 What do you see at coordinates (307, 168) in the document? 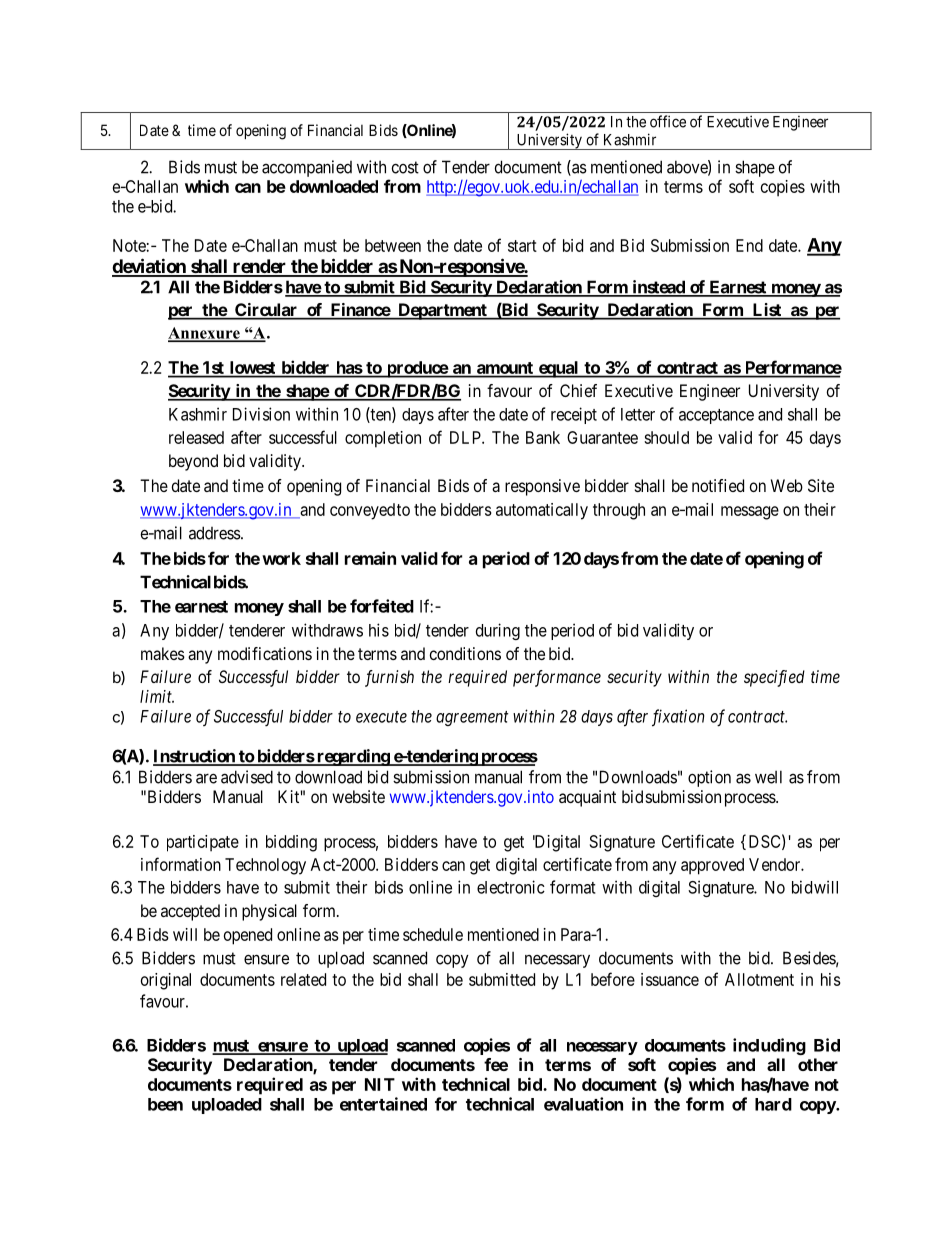
I see `accompanied` at bounding box center [307, 168].
